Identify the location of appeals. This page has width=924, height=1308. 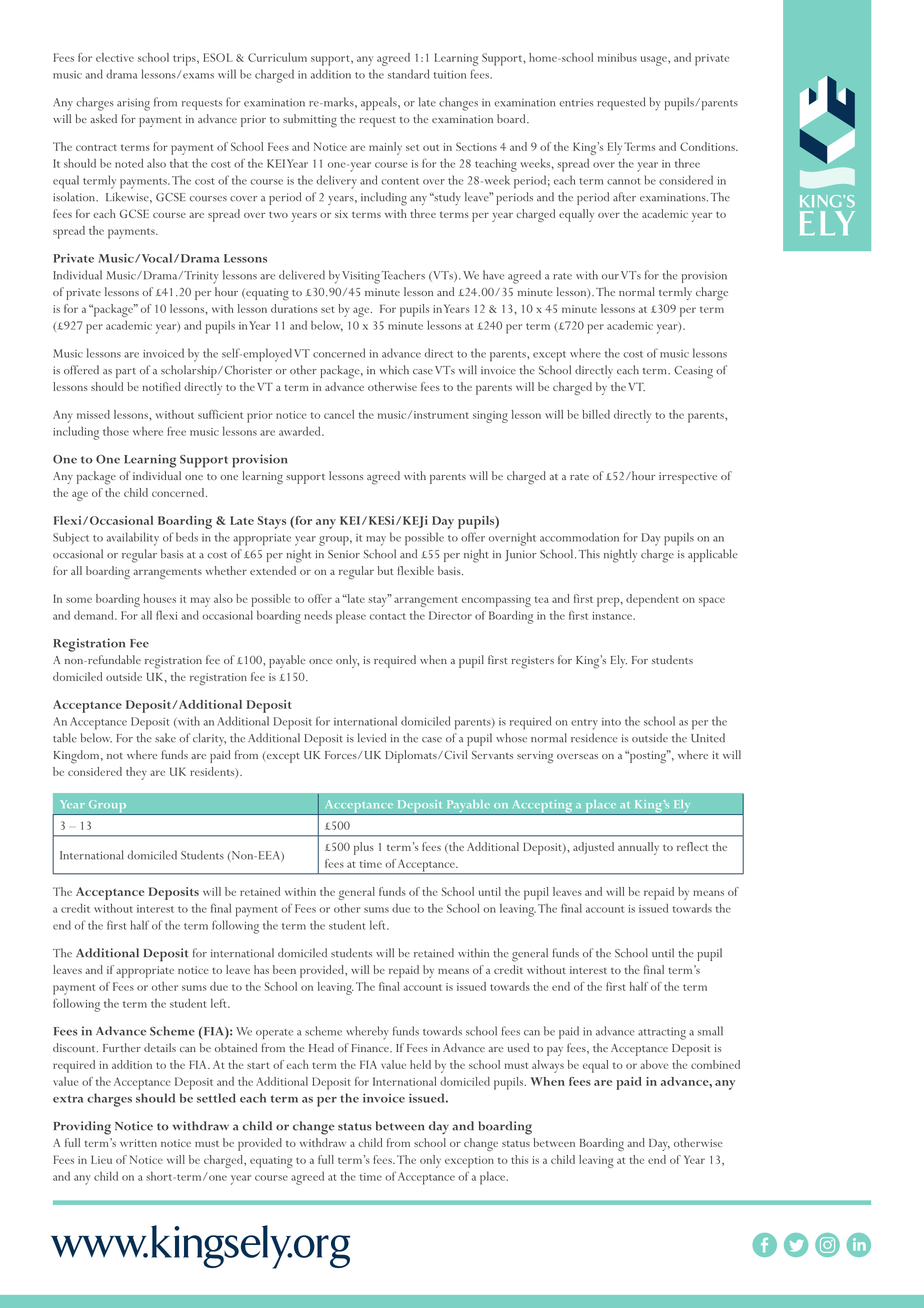
(380, 103).
